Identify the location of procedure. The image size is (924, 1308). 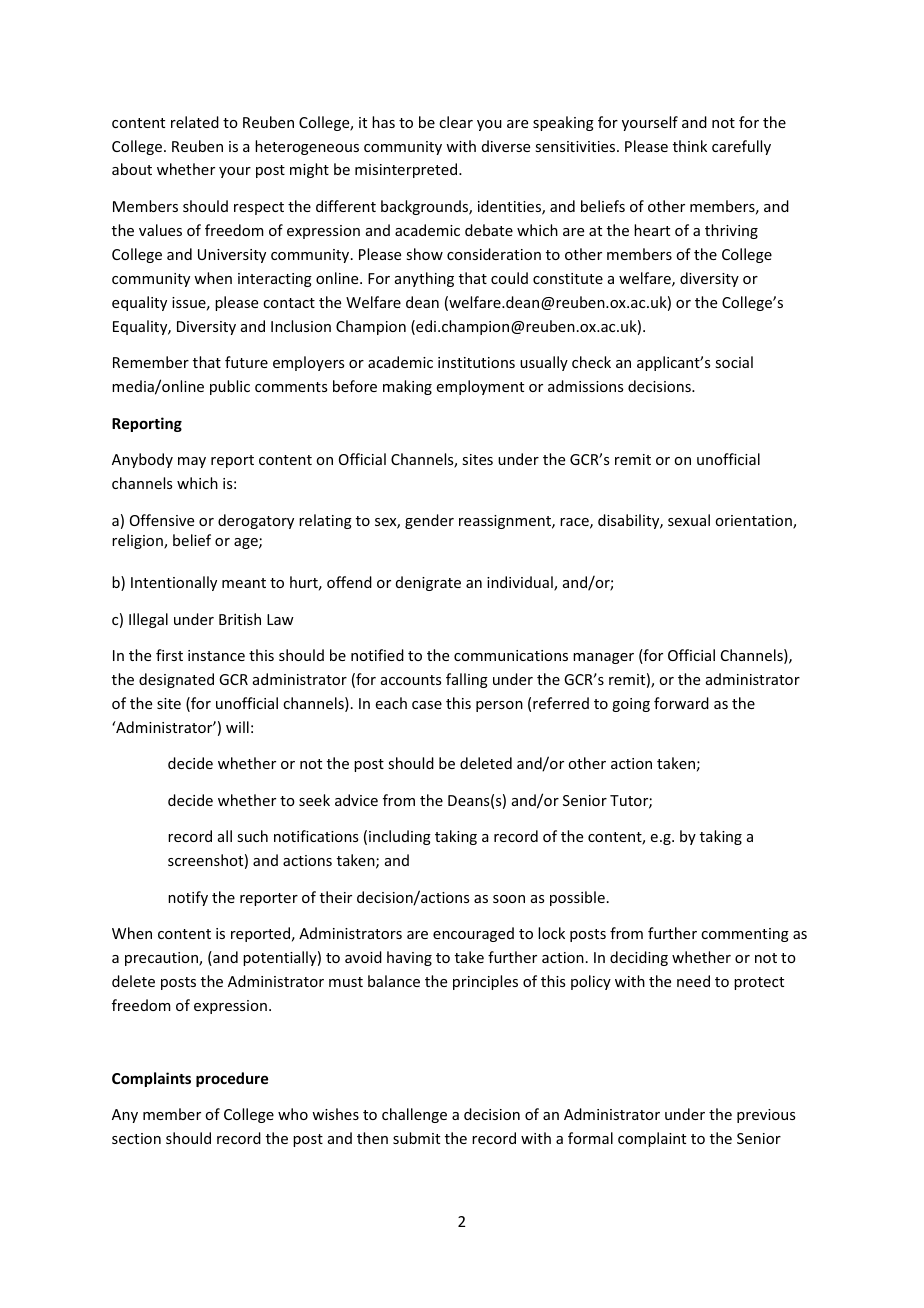
(232, 1079).
